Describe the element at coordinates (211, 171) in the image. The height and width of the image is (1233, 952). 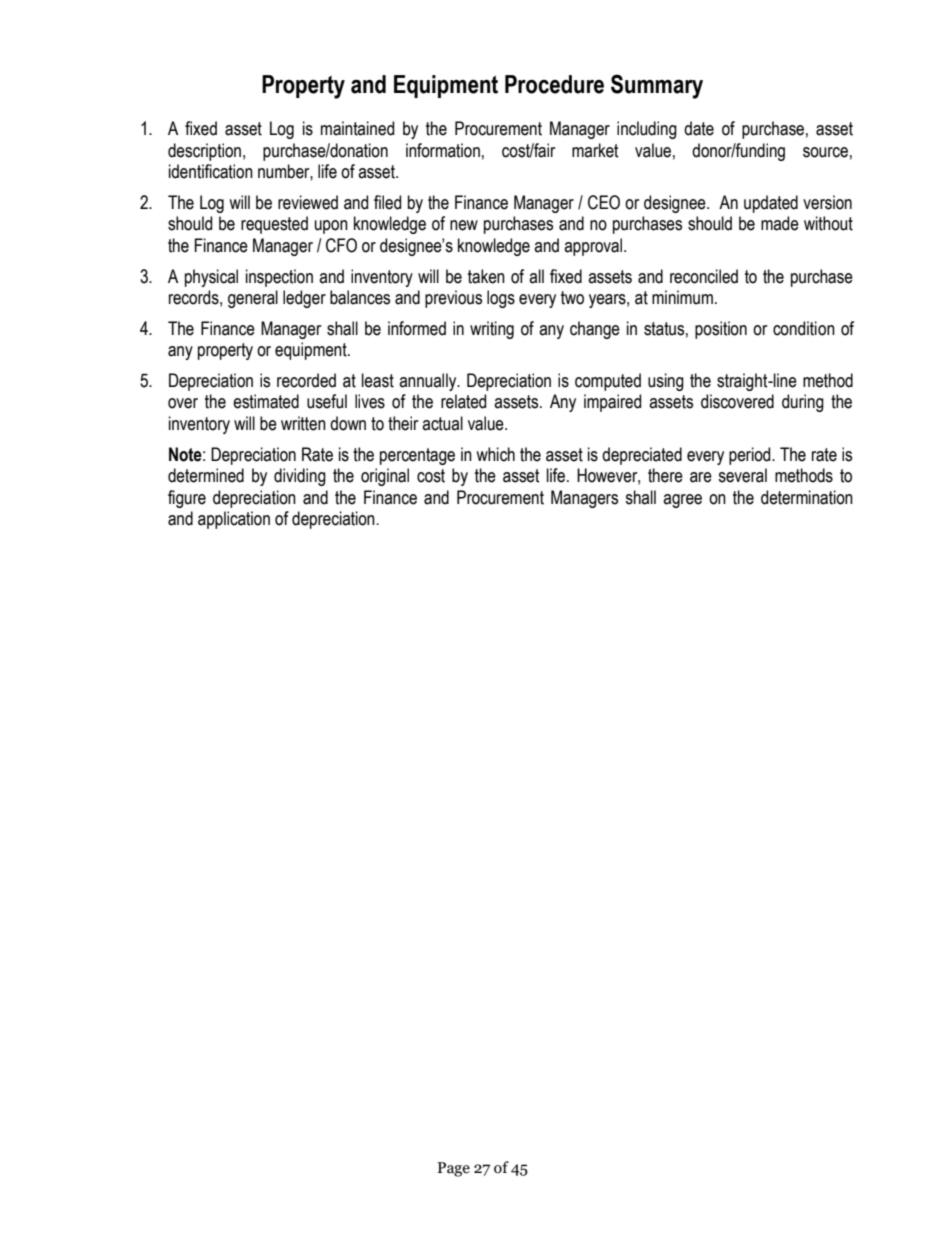
I see `identification` at that location.
